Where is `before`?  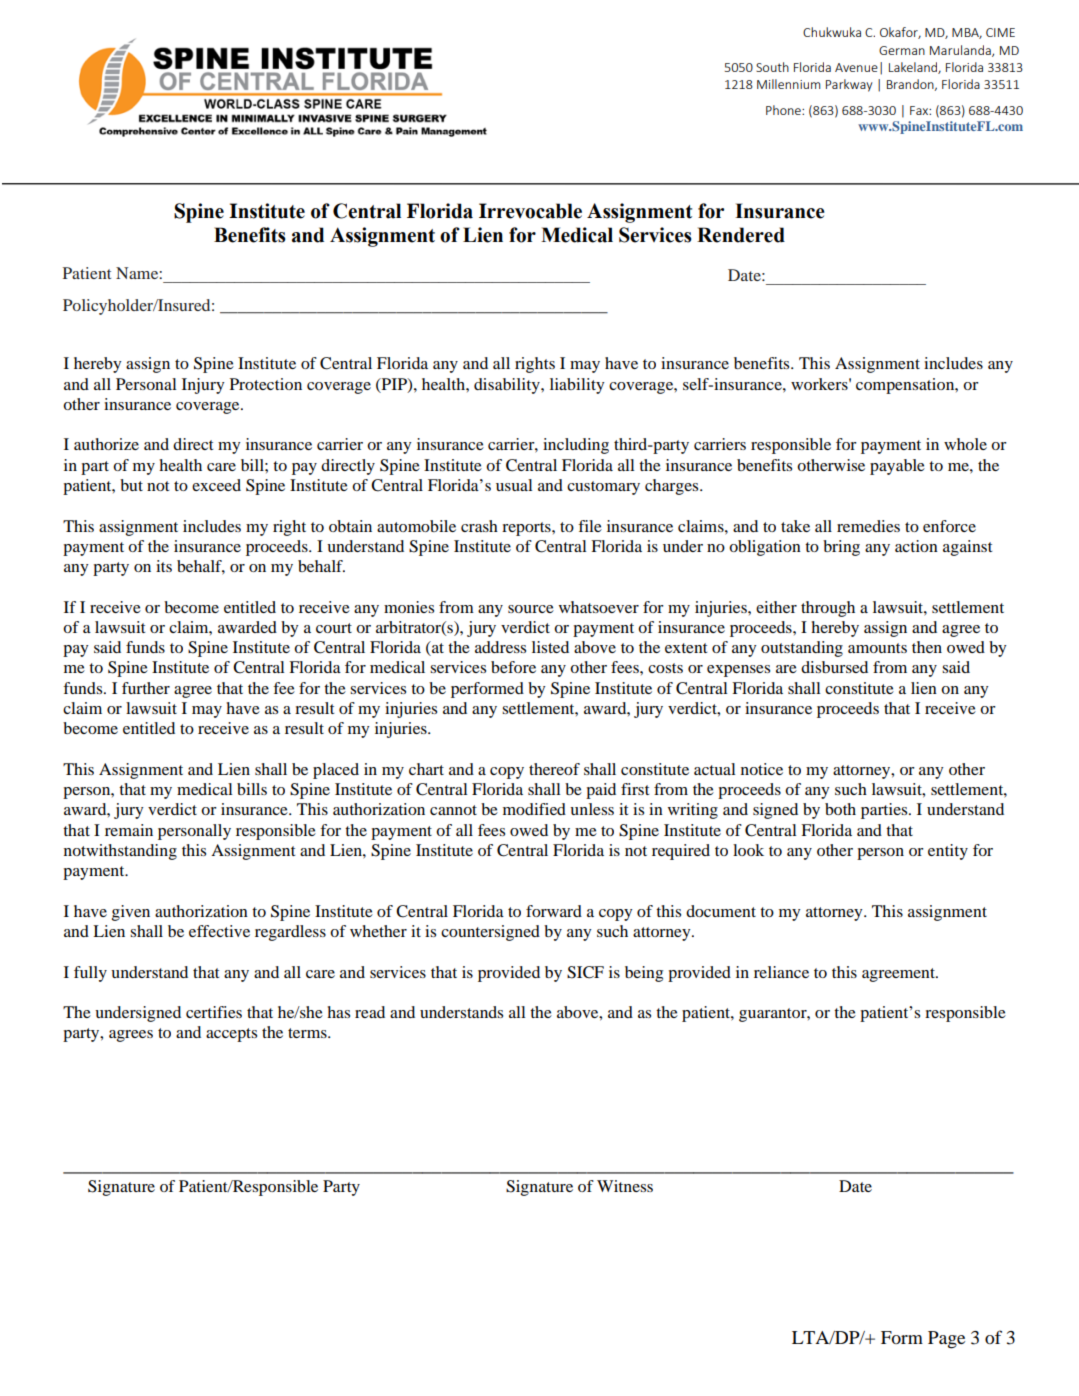
before is located at coordinates (513, 667).
